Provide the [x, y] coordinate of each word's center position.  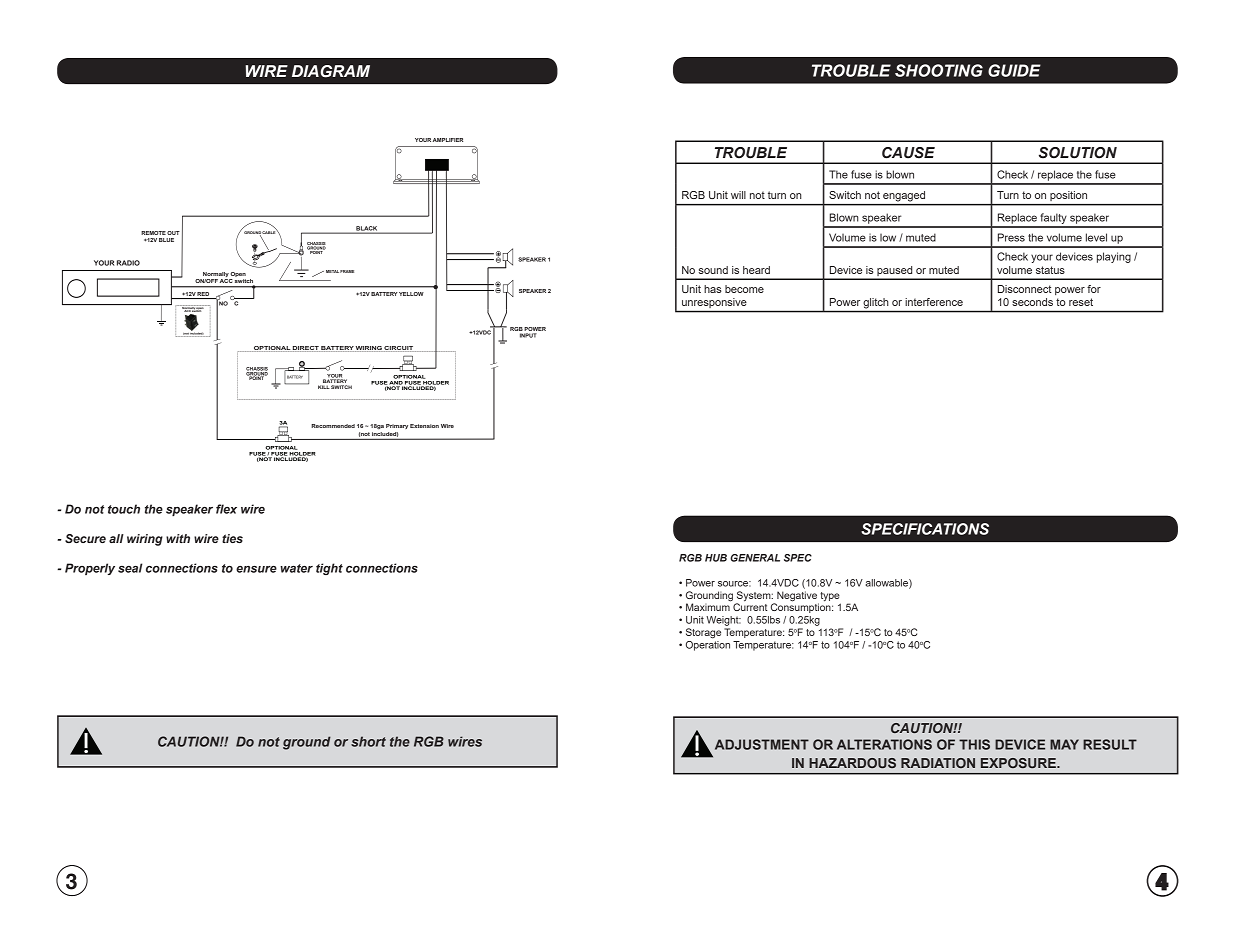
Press [1011, 237]
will [738, 195]
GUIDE [1014, 70]
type [830, 597]
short [368, 741]
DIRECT [306, 349]
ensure [256, 569]
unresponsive [714, 303]
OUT [173, 233]
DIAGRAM [331, 71]
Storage [703, 633]
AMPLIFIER [448, 140]
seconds [1032, 302]
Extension [424, 426]
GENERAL [755, 558]
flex [226, 509]
